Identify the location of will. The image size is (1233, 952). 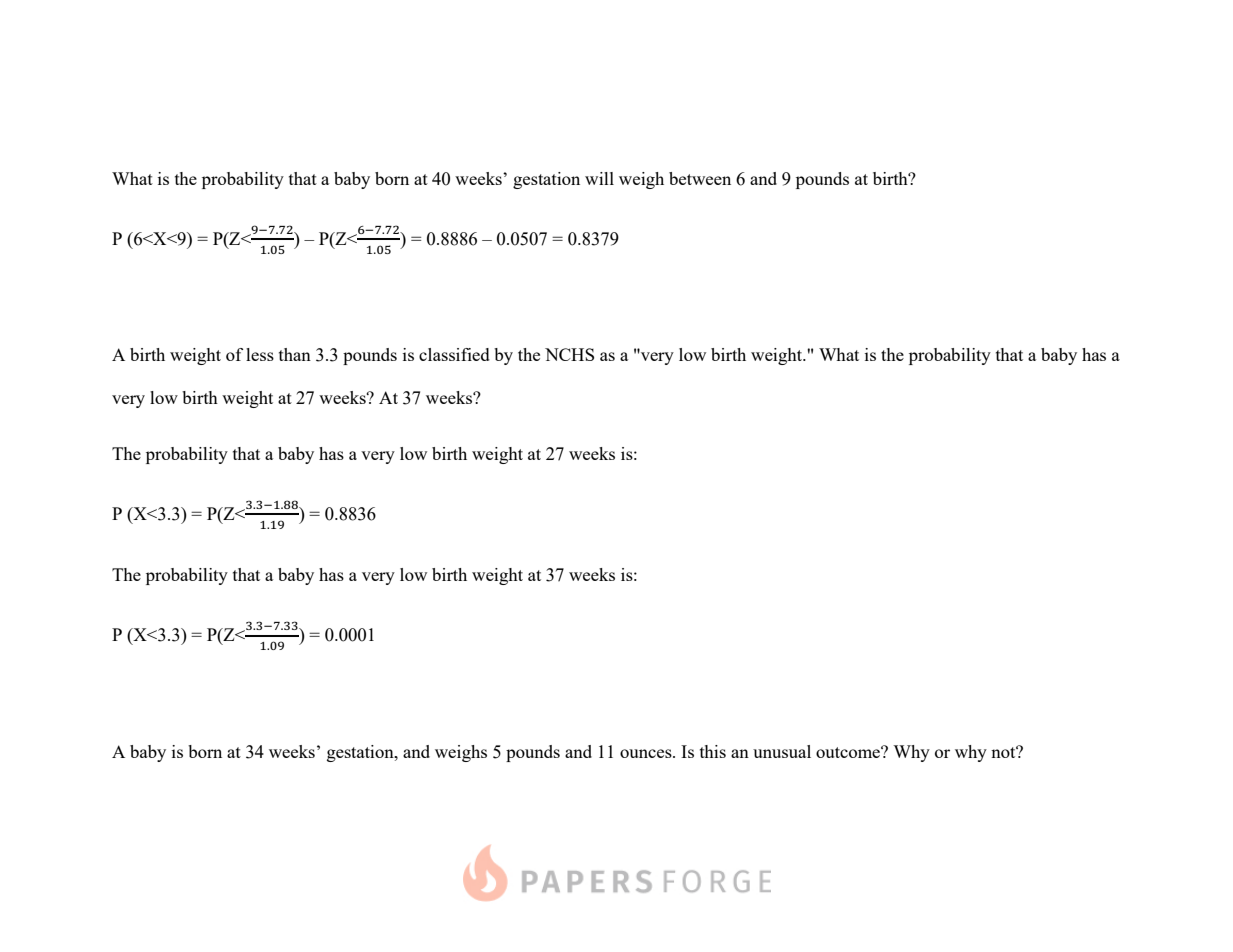
(599, 178).
